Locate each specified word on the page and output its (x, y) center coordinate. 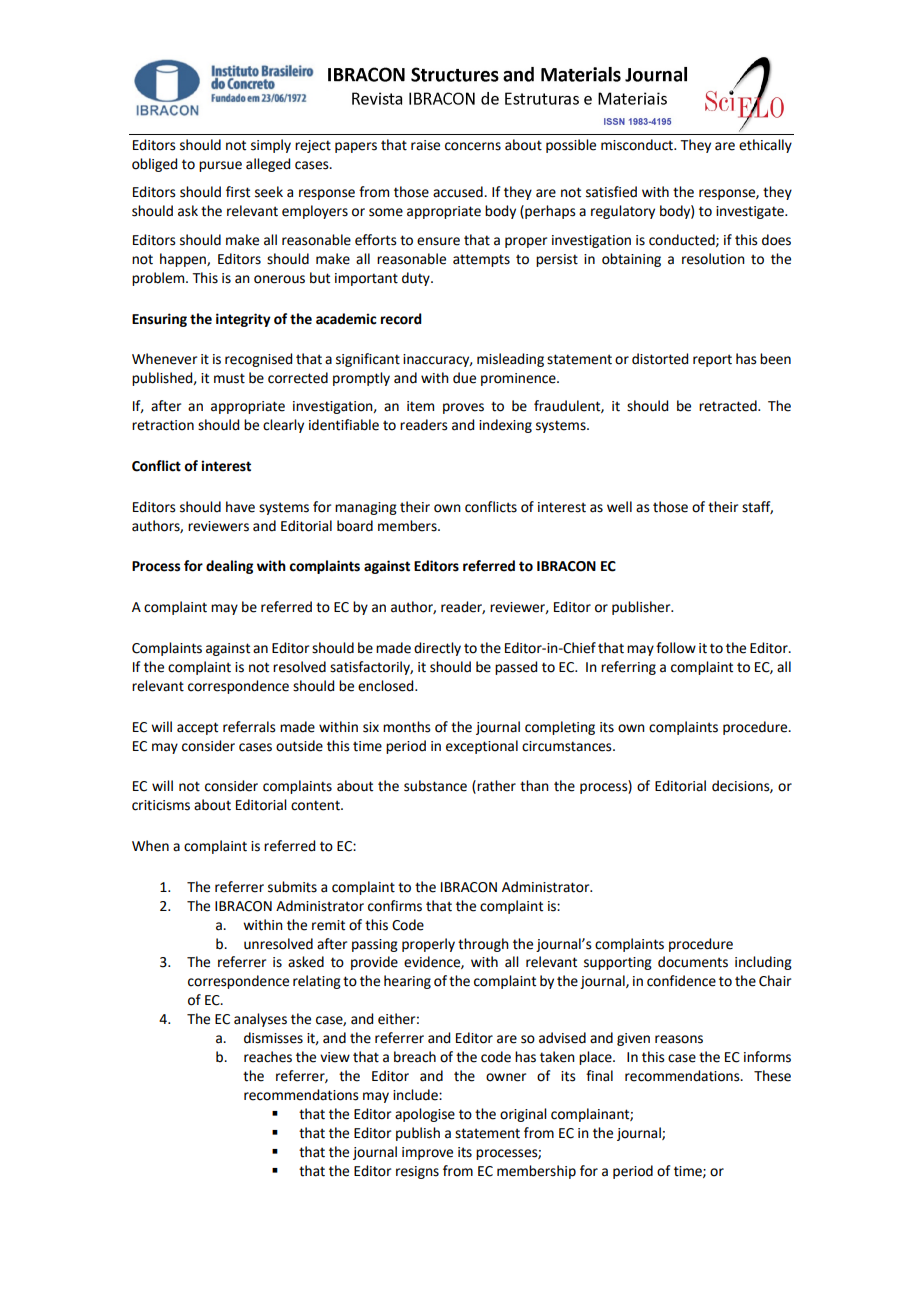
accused (459, 192)
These (772, 1076)
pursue (220, 166)
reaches (268, 1057)
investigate (751, 212)
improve (427, 1153)
